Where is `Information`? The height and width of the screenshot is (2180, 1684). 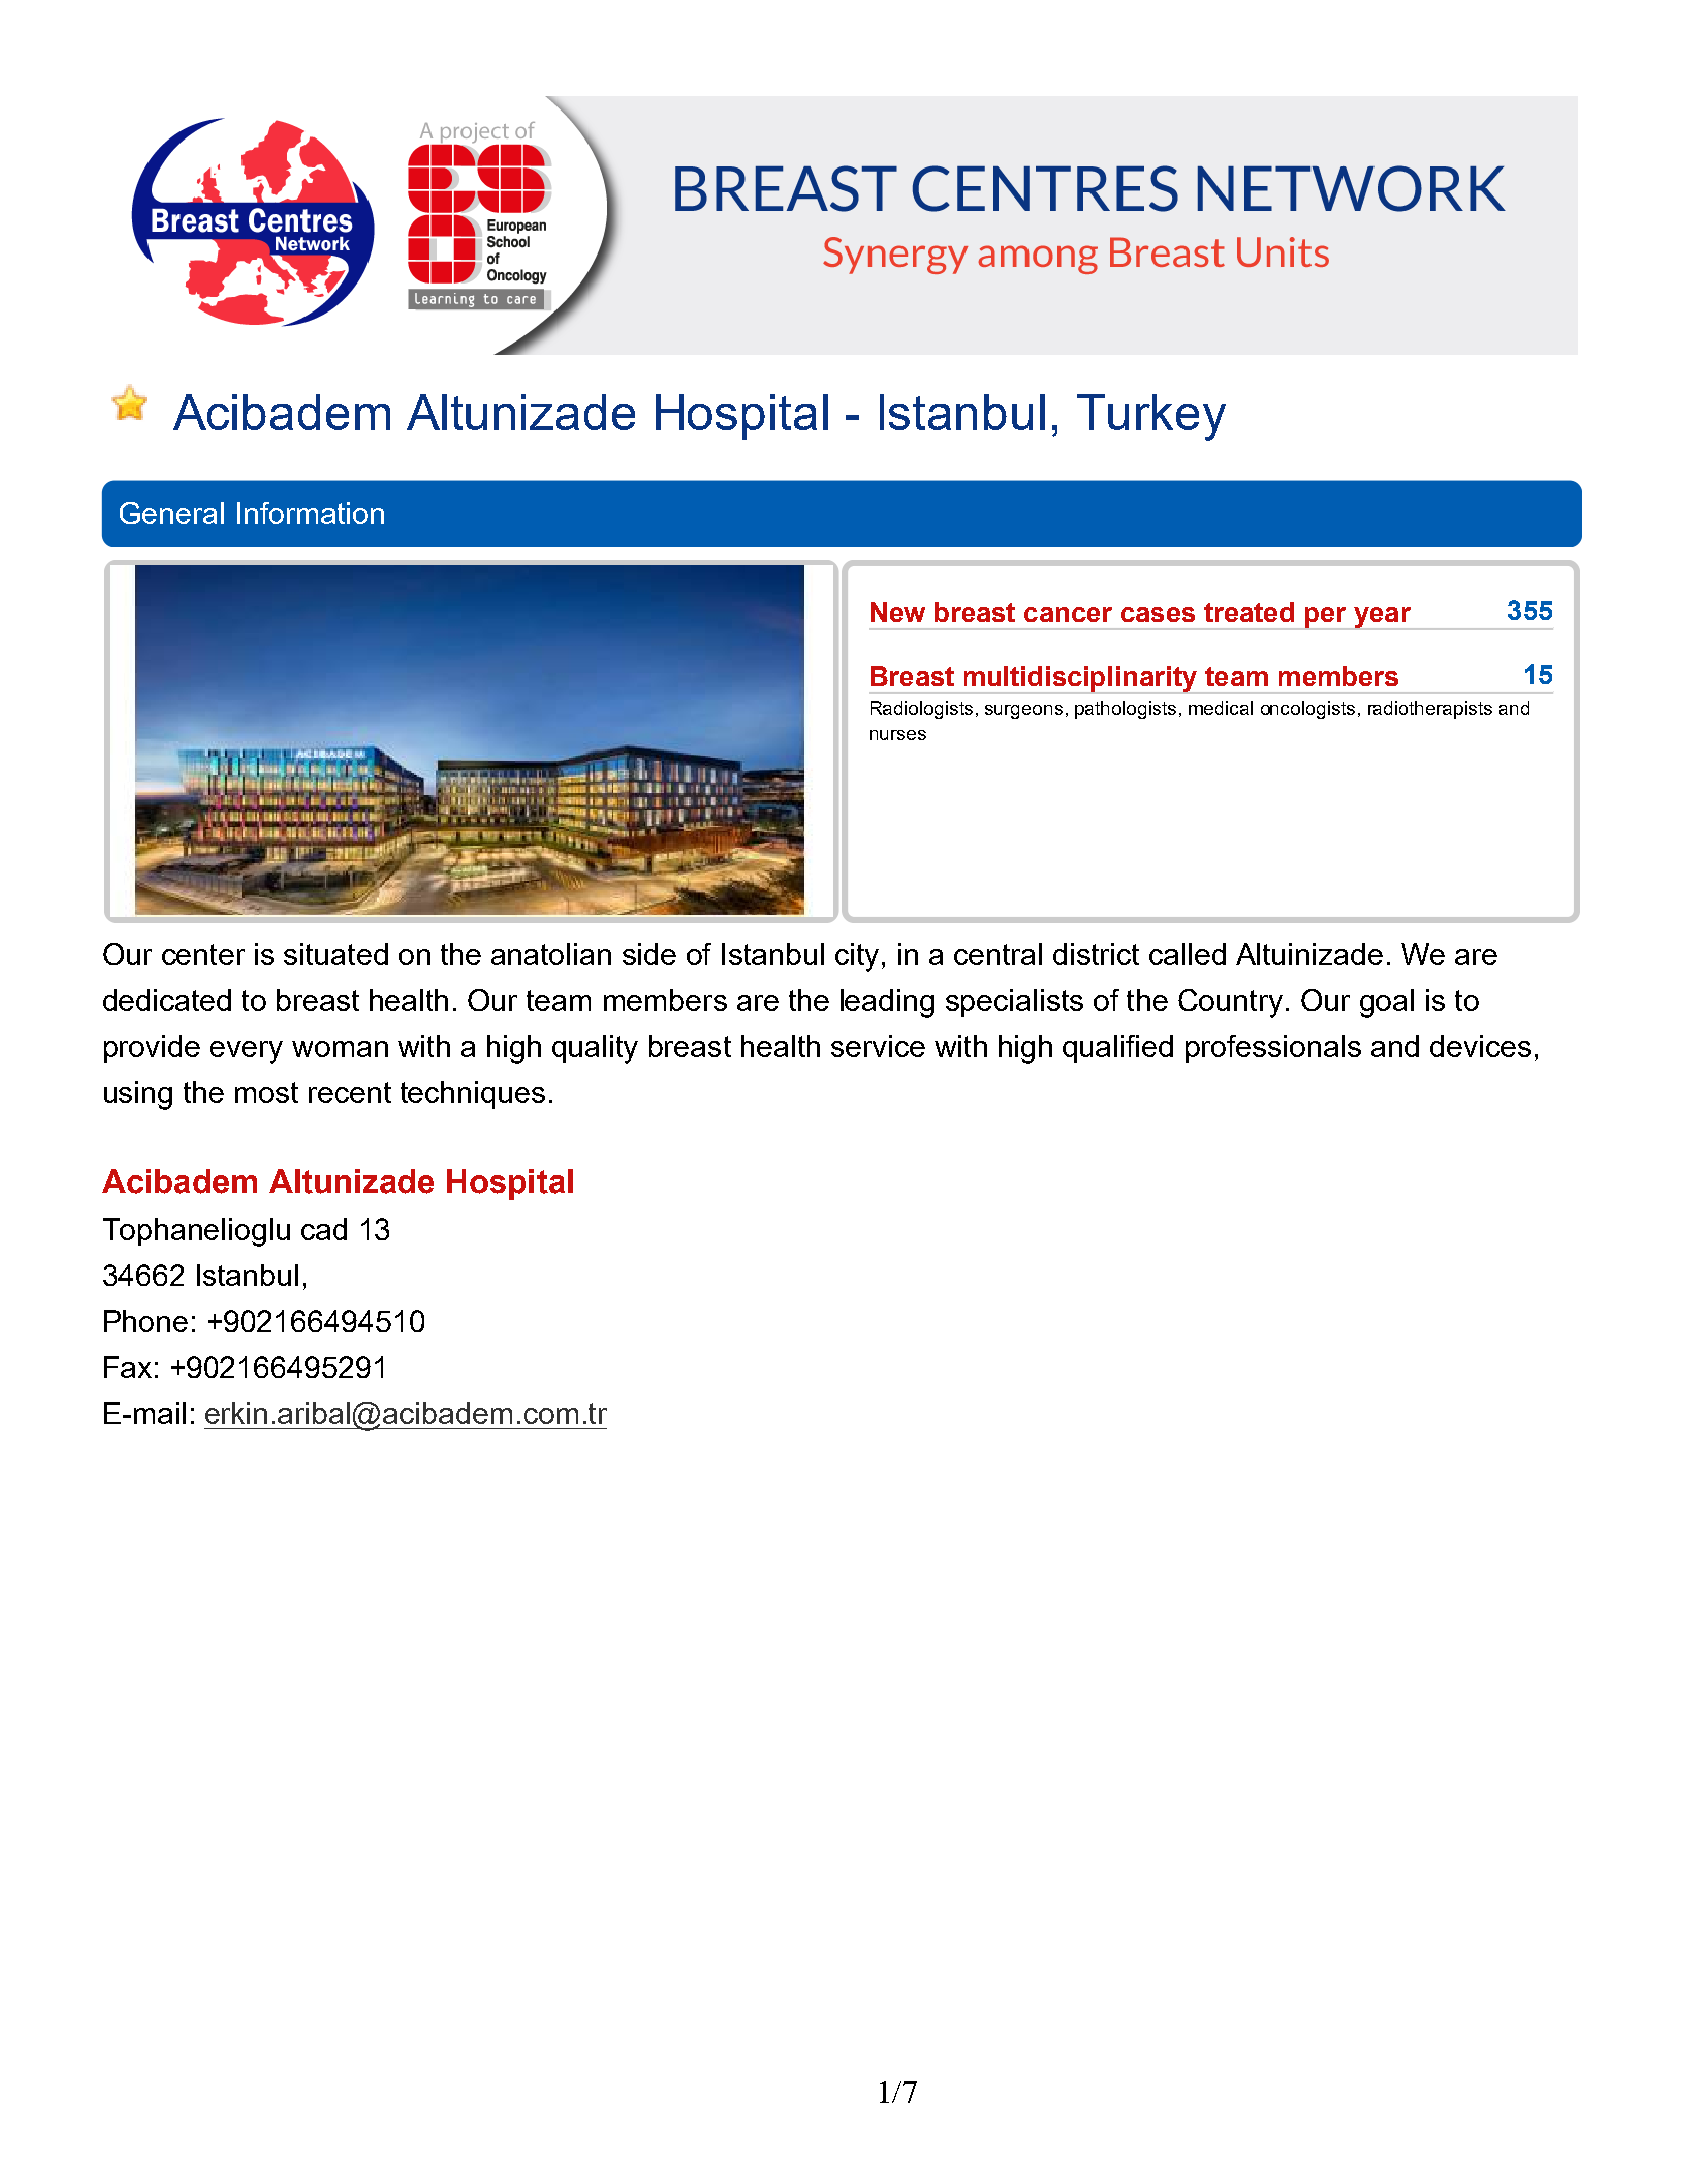
Information is located at coordinates (310, 513).
